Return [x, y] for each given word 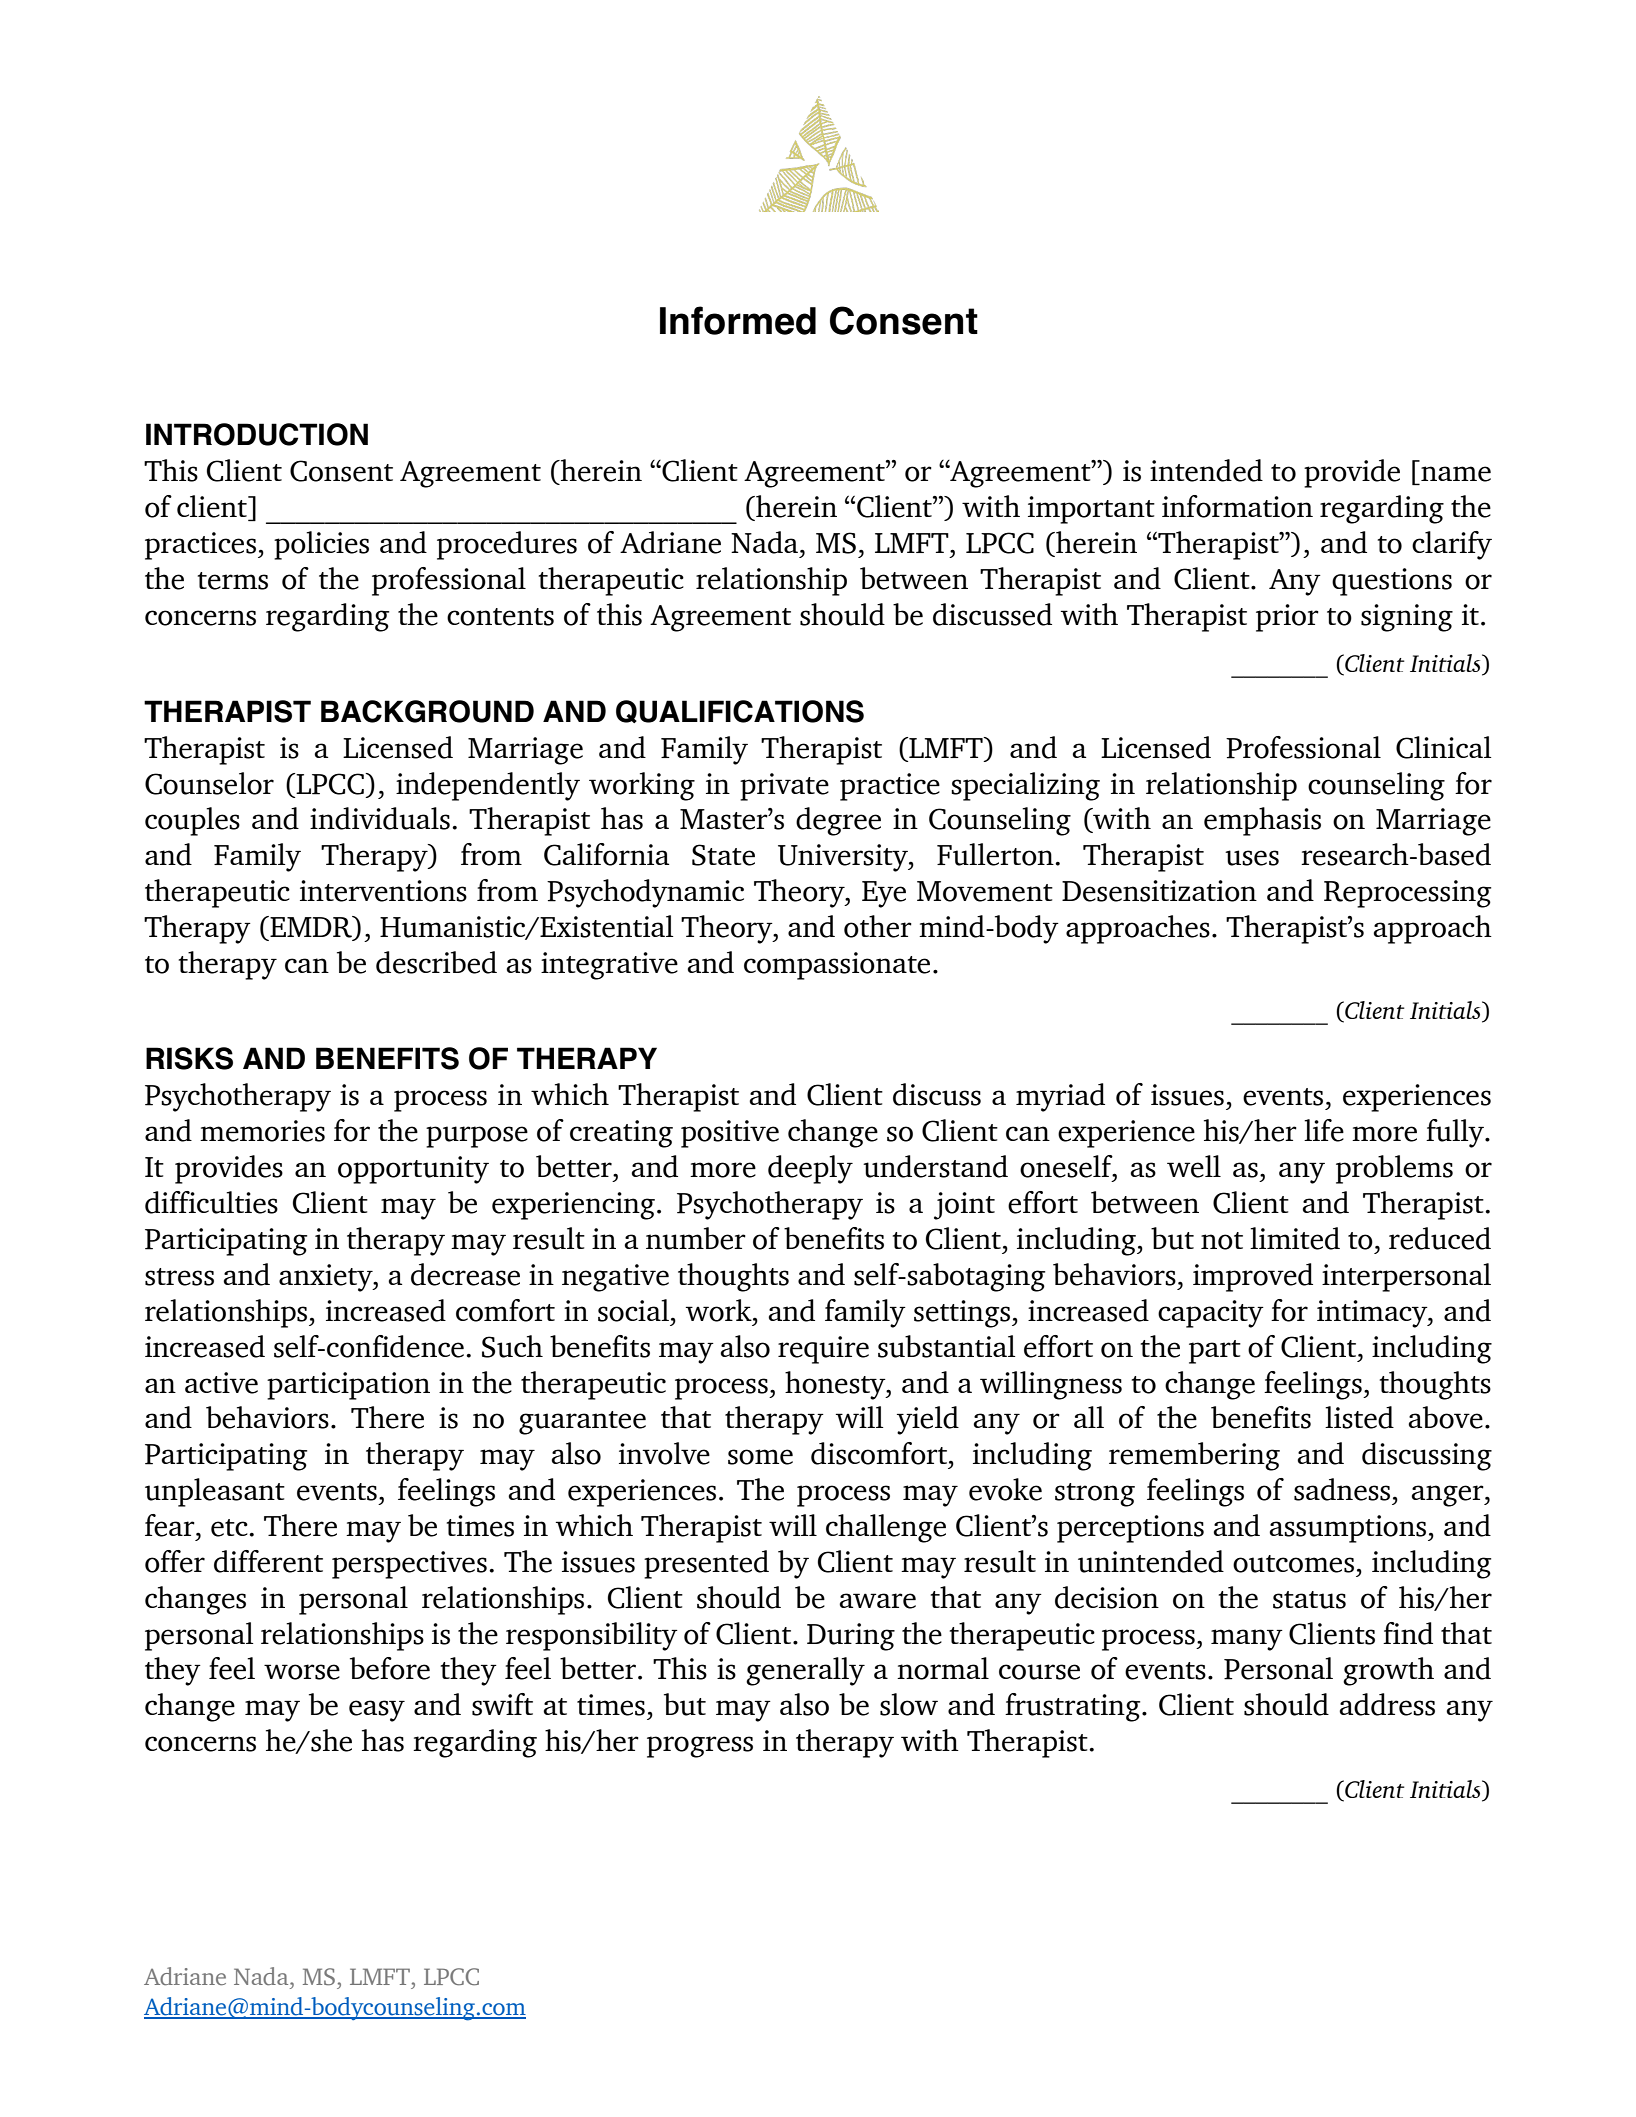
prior [1287, 618]
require [823, 1350]
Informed [738, 320]
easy [377, 1711]
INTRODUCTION [257, 434]
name [1456, 474]
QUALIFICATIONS [740, 711]
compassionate [837, 966]
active [221, 1383]
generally [805, 1671]
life [1324, 1130]
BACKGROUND [427, 711]
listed [1359, 1417]
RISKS [189, 1058]
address [1387, 1704]
